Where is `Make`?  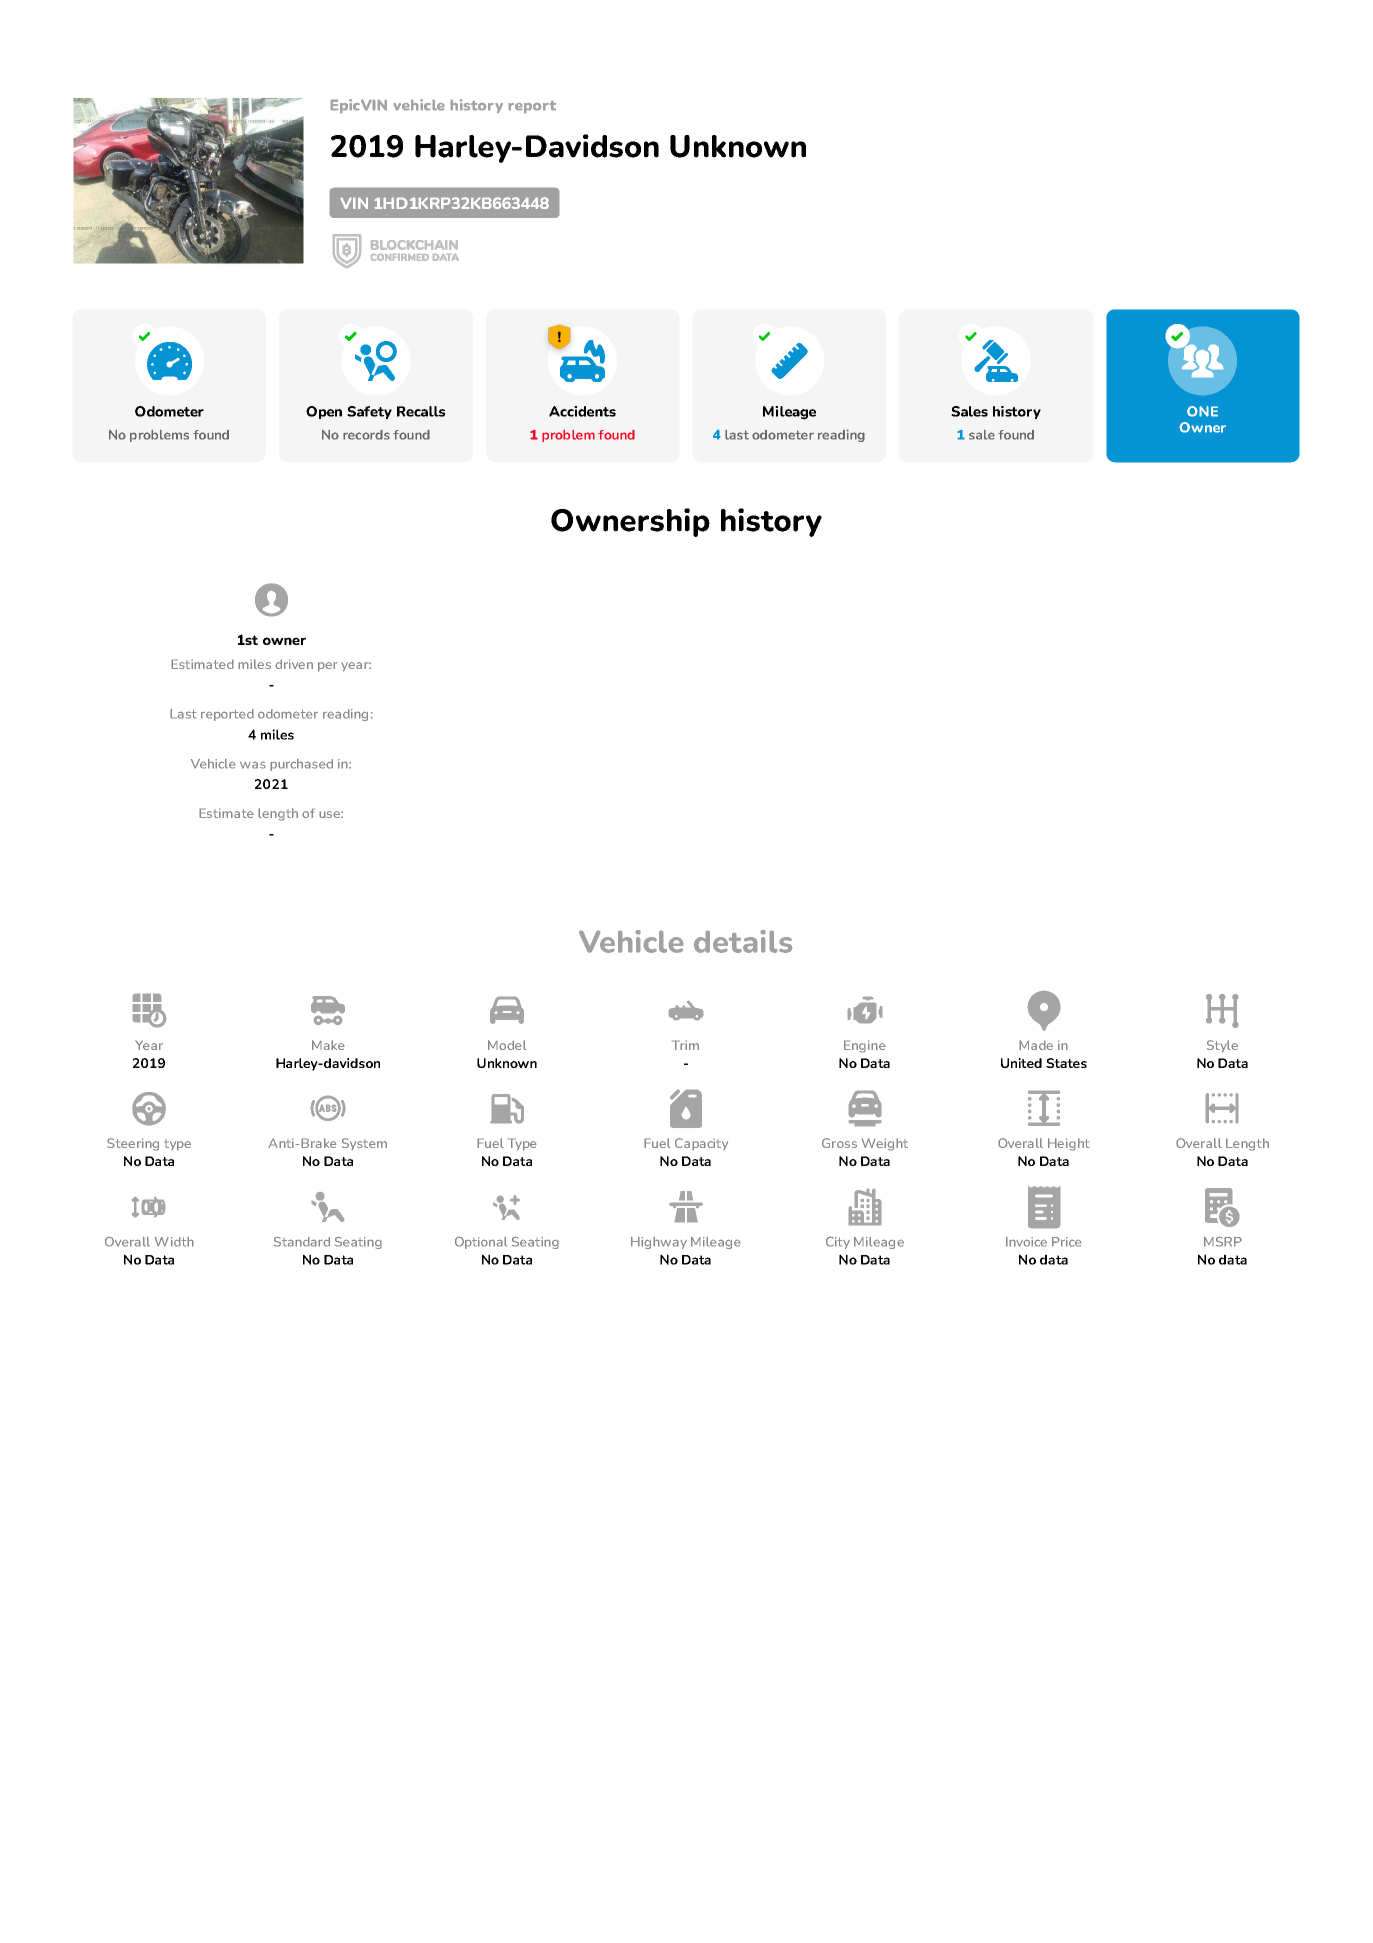
Make is located at coordinates (328, 1045).
